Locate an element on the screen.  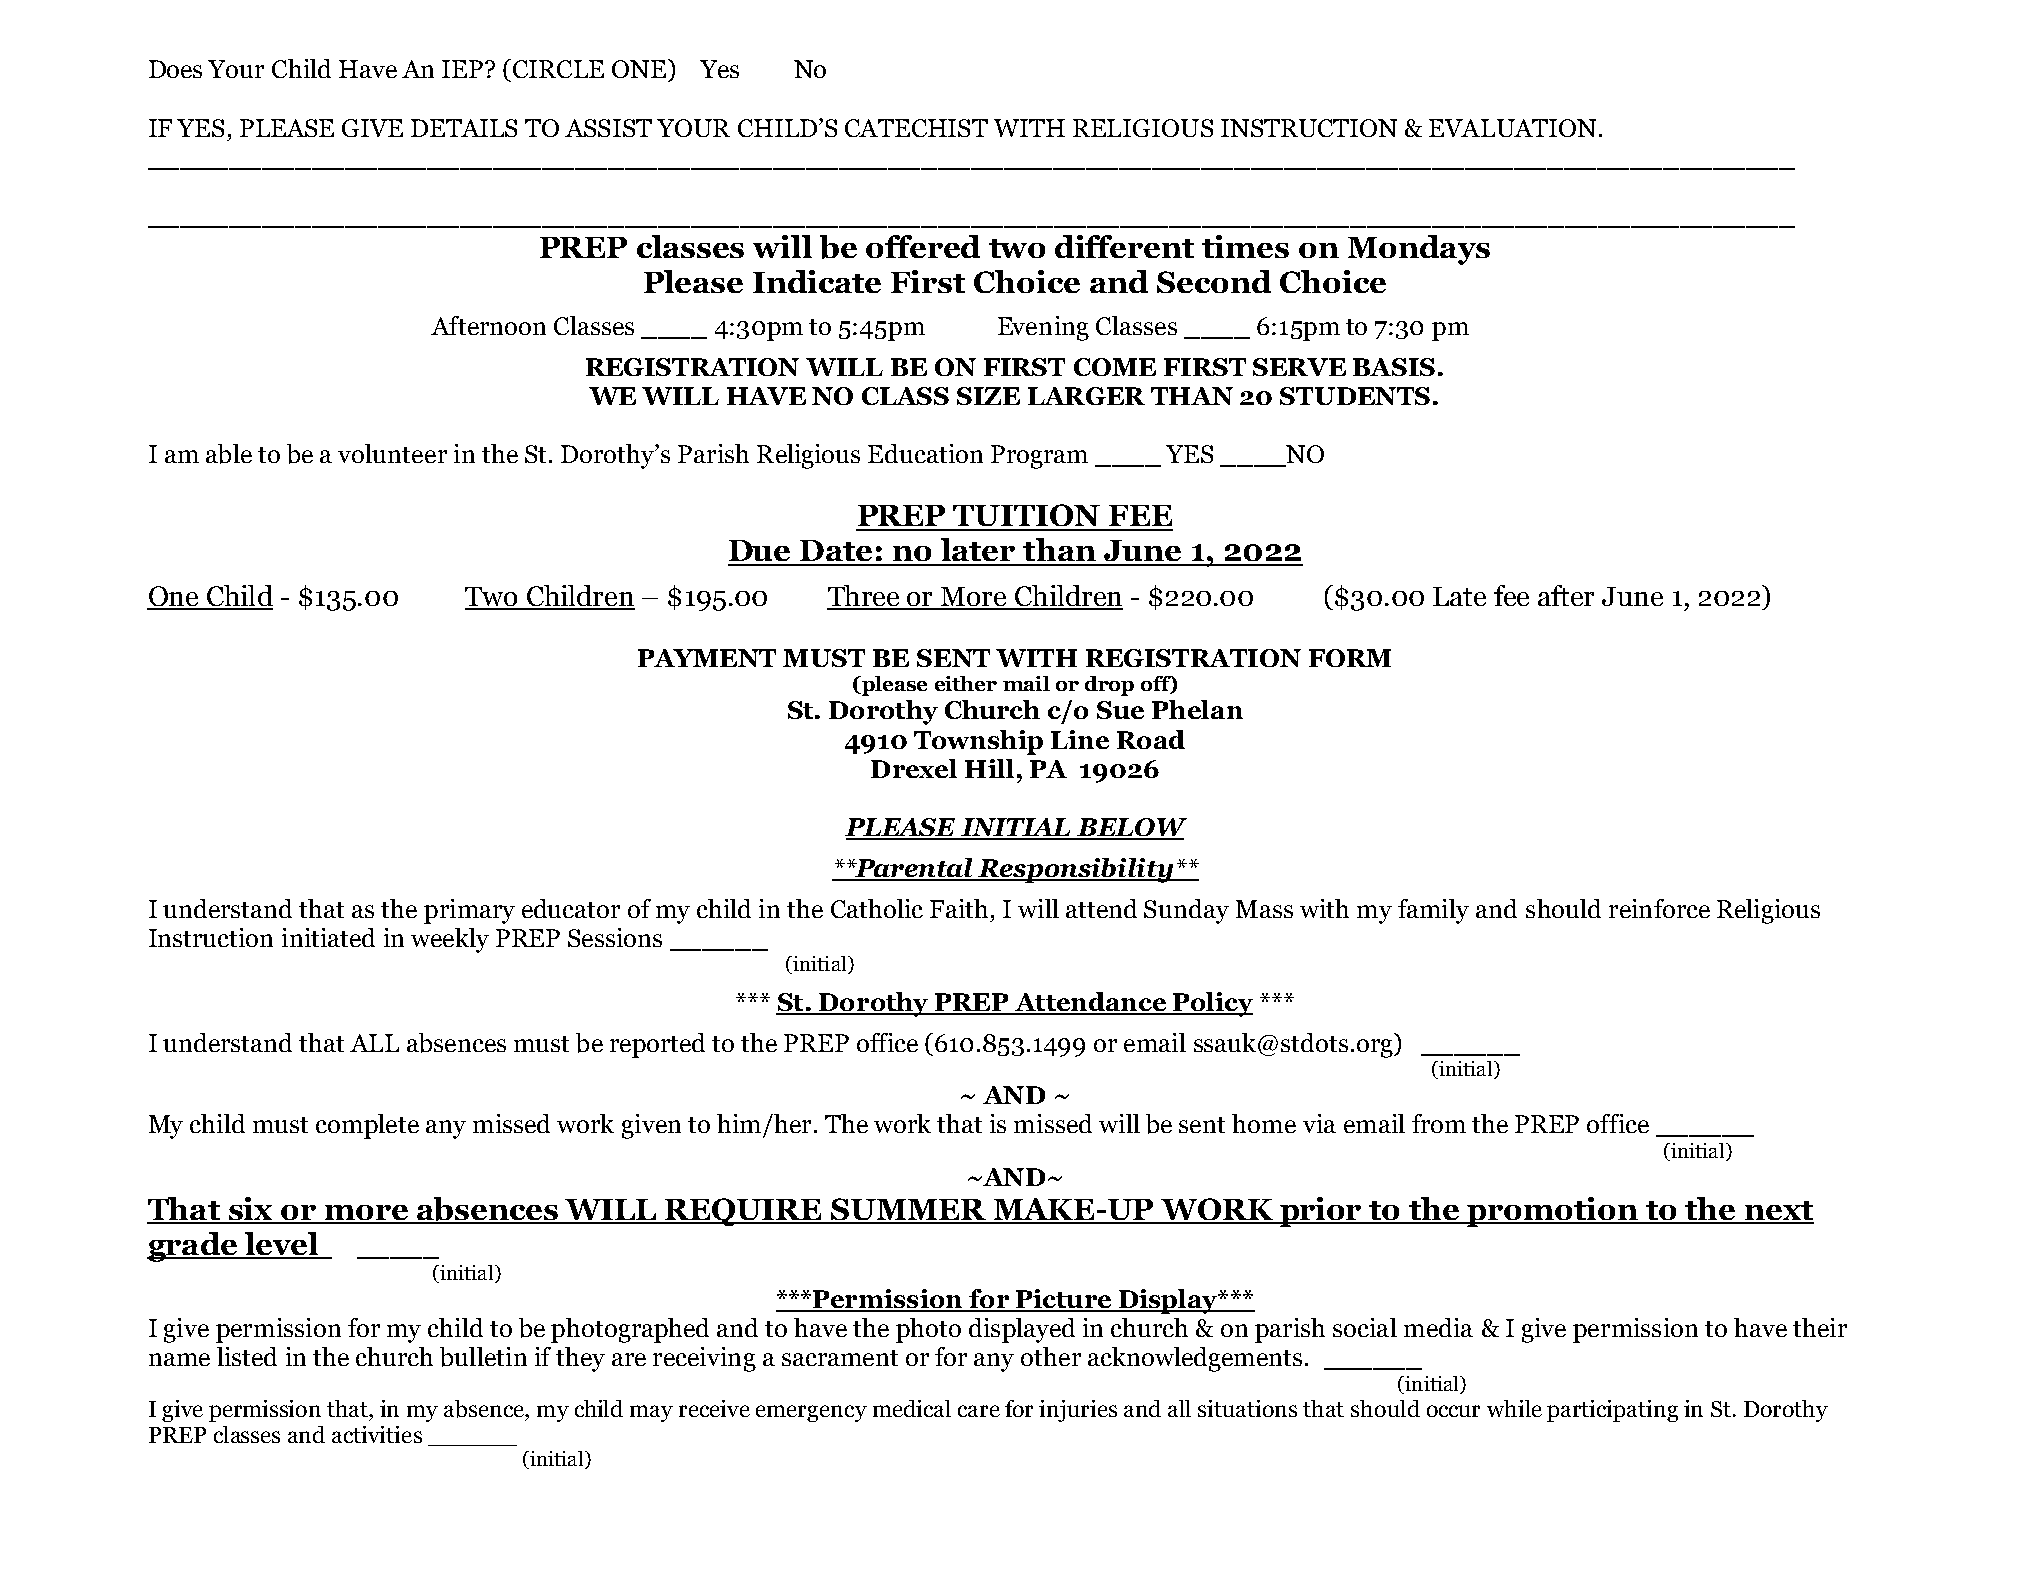
DETAILS is located at coordinates (464, 128).
